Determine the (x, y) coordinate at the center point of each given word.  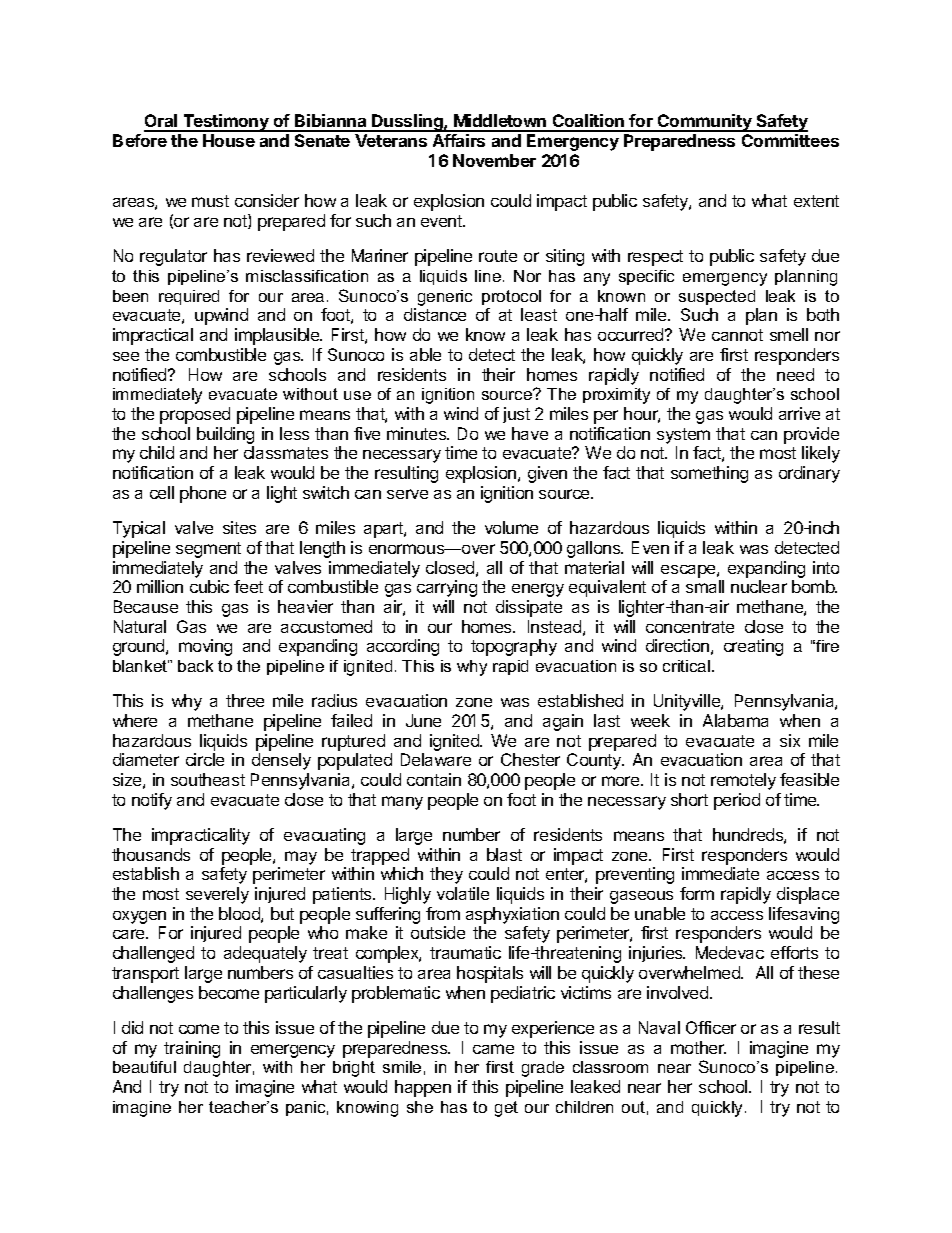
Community (705, 123)
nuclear (759, 586)
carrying (447, 588)
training (192, 1049)
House (229, 140)
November (494, 160)
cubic (209, 586)
